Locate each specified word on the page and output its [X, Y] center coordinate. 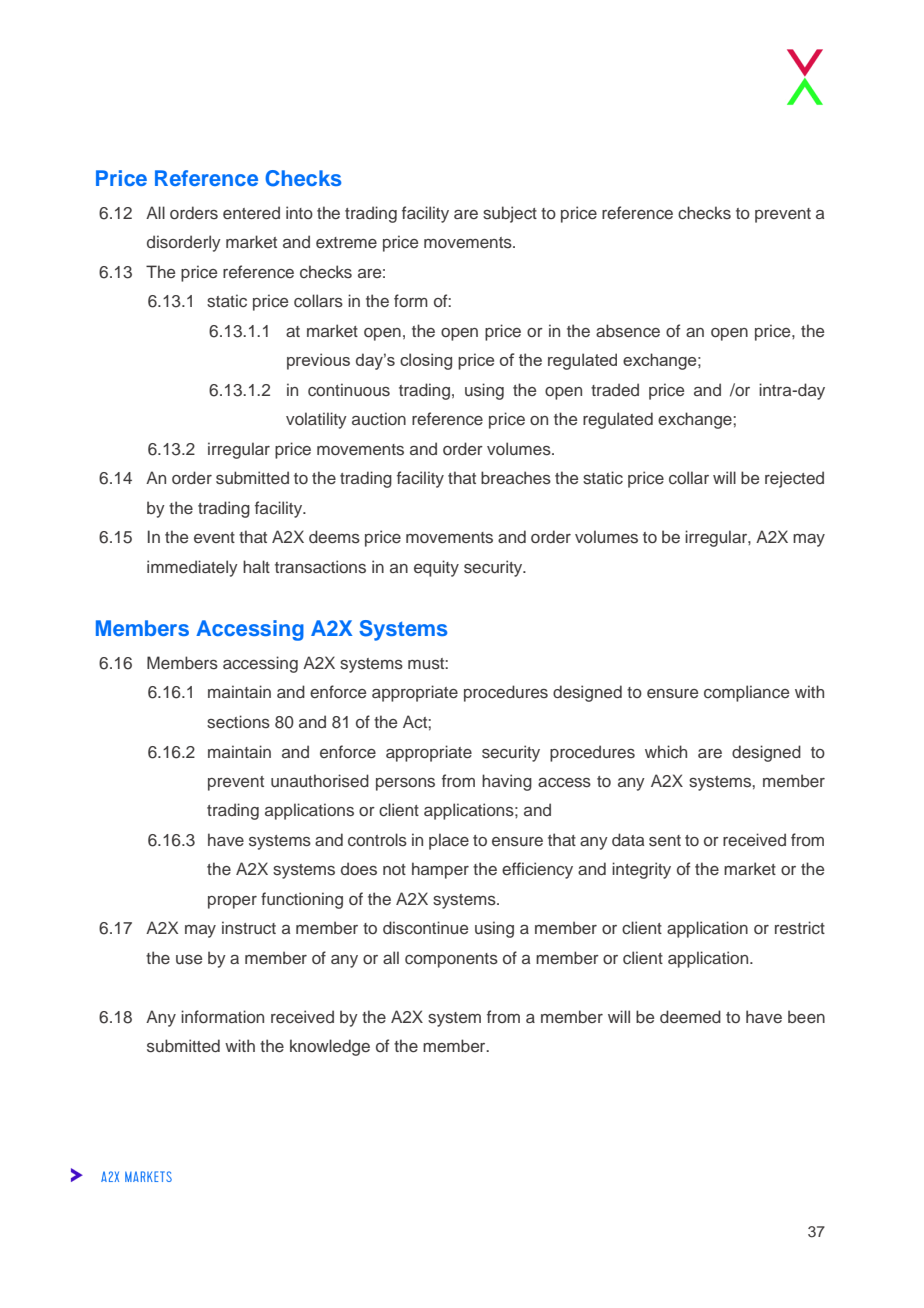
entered [251, 212]
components [451, 960]
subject [510, 214]
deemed [690, 1016]
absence [628, 331]
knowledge [330, 1047]
